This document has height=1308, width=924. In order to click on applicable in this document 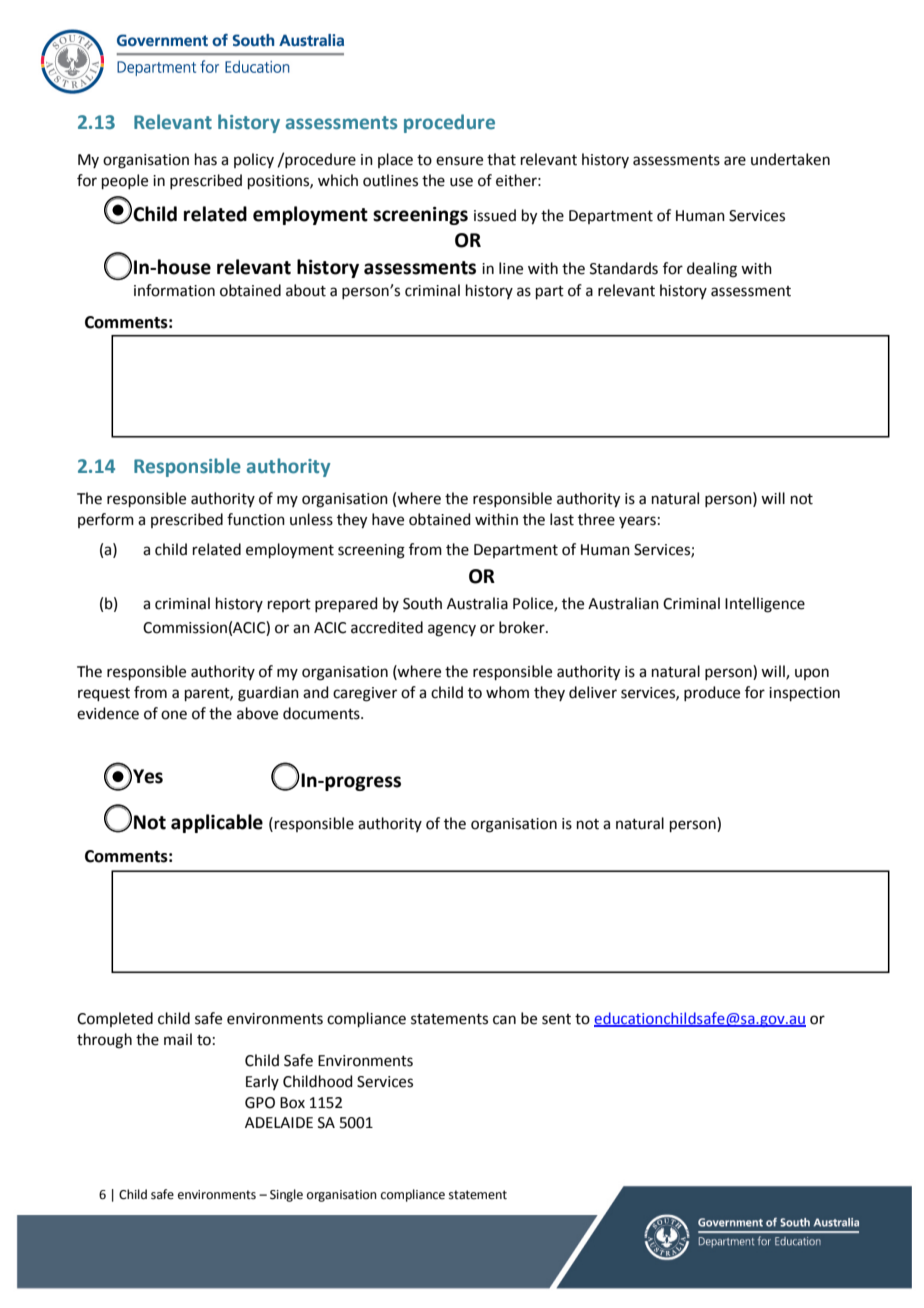, I will do `click(217, 823)`.
